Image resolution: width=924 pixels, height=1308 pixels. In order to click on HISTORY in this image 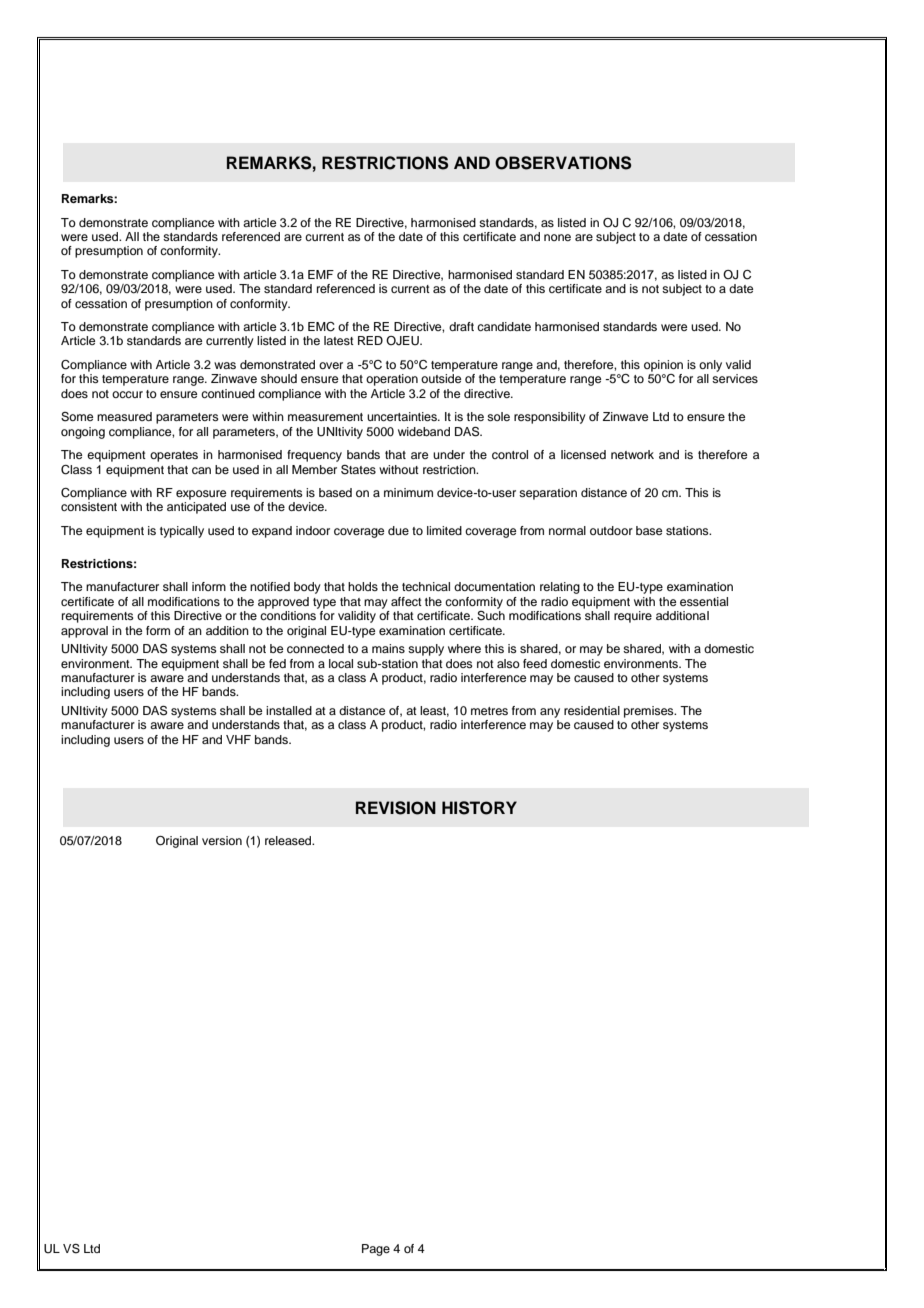, I will do `click(479, 808)`.
